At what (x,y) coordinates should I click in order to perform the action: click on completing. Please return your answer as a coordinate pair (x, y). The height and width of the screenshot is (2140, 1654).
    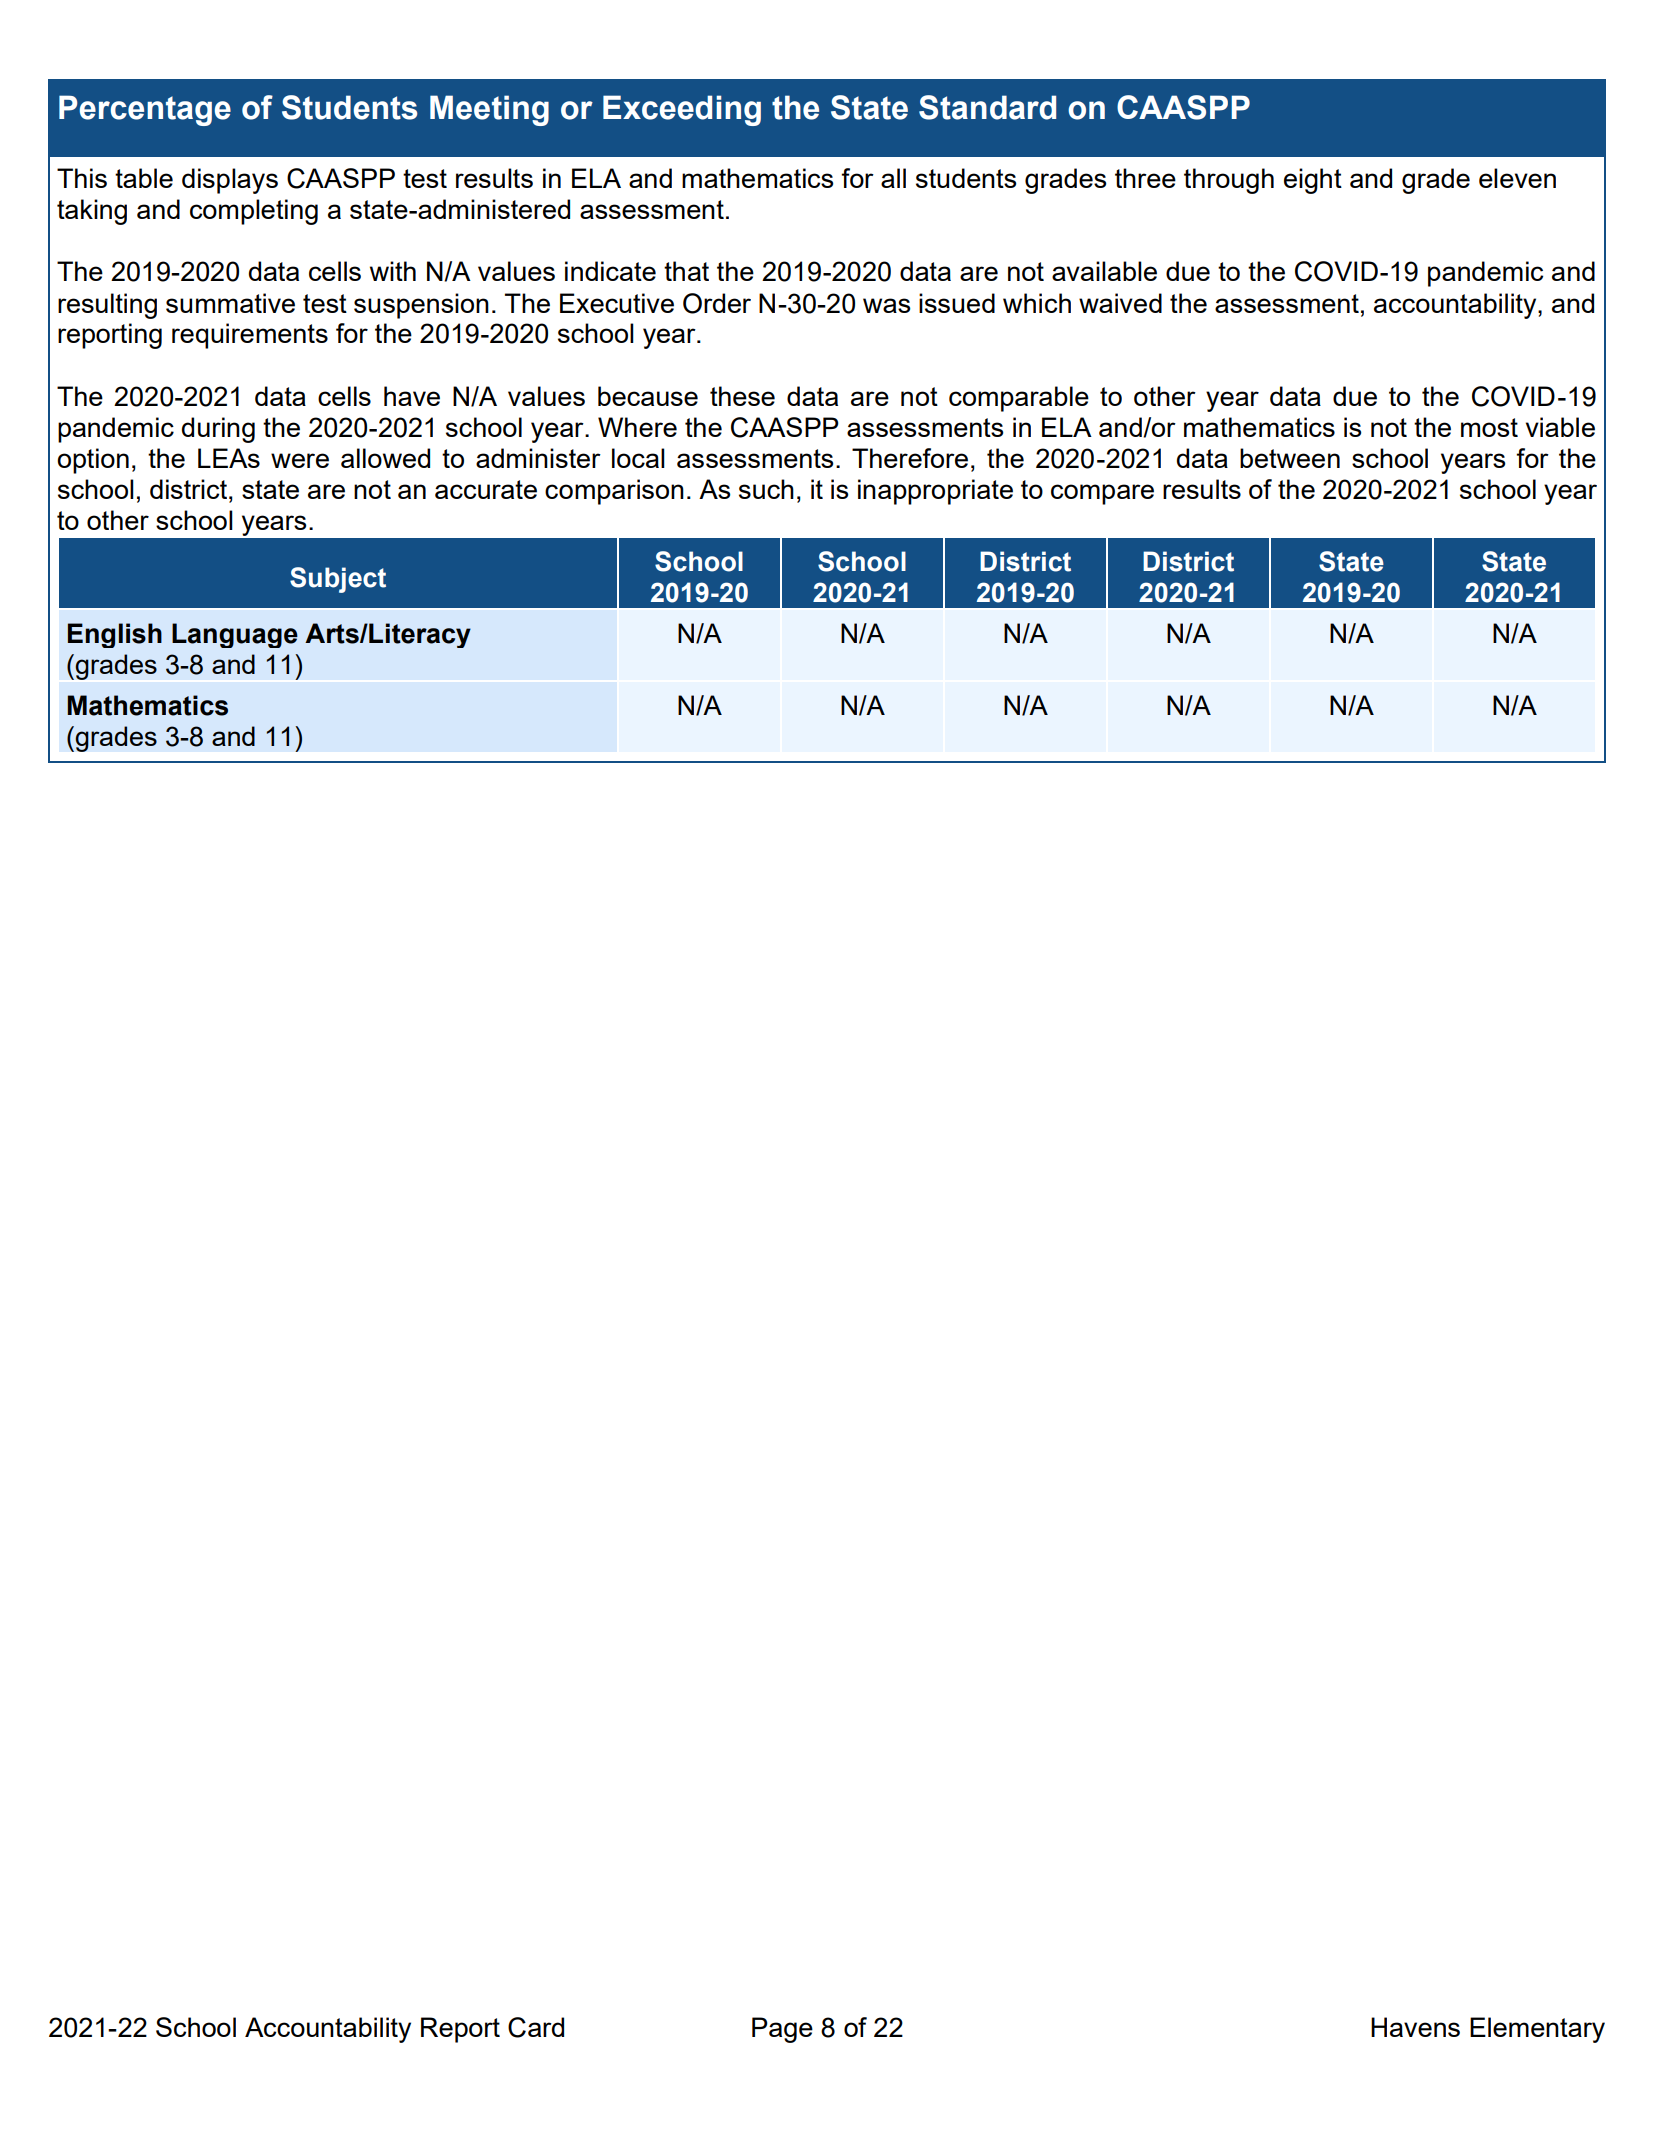
    Looking at the image, I should click on (254, 212).
